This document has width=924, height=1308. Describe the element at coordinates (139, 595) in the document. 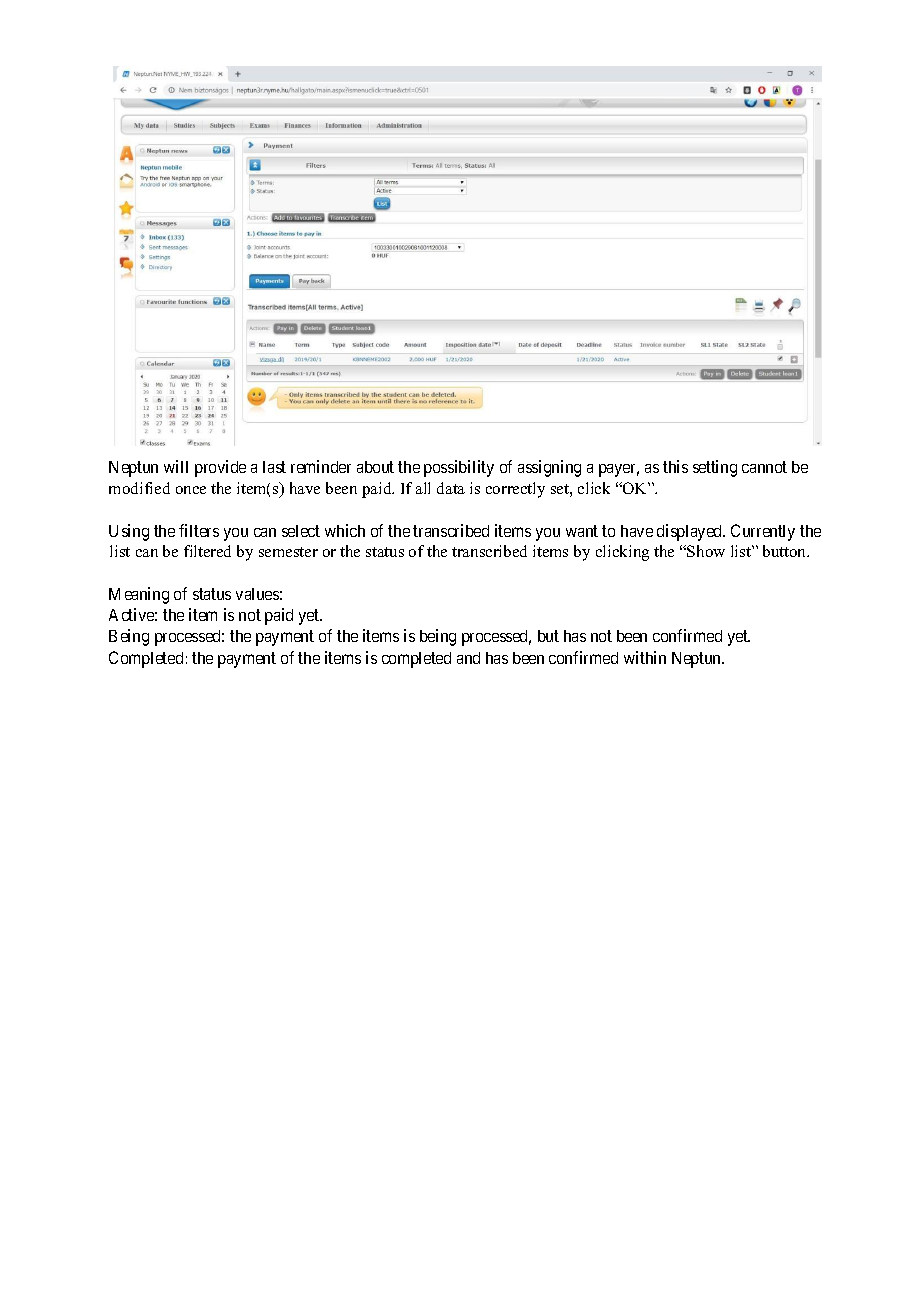

I see `Meaning` at that location.
